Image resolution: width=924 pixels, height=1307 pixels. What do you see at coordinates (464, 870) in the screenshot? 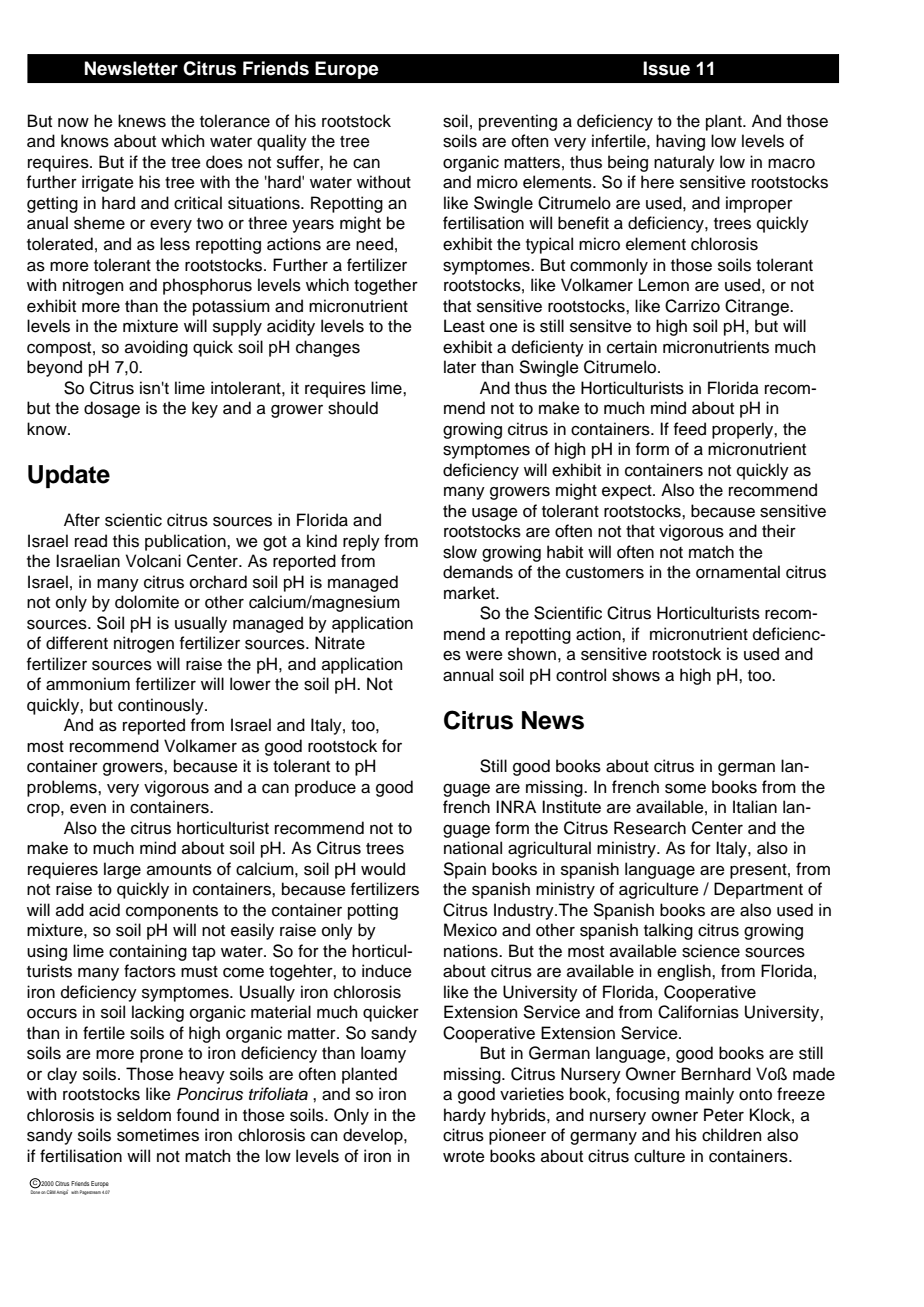
I see `Spain` at bounding box center [464, 870].
